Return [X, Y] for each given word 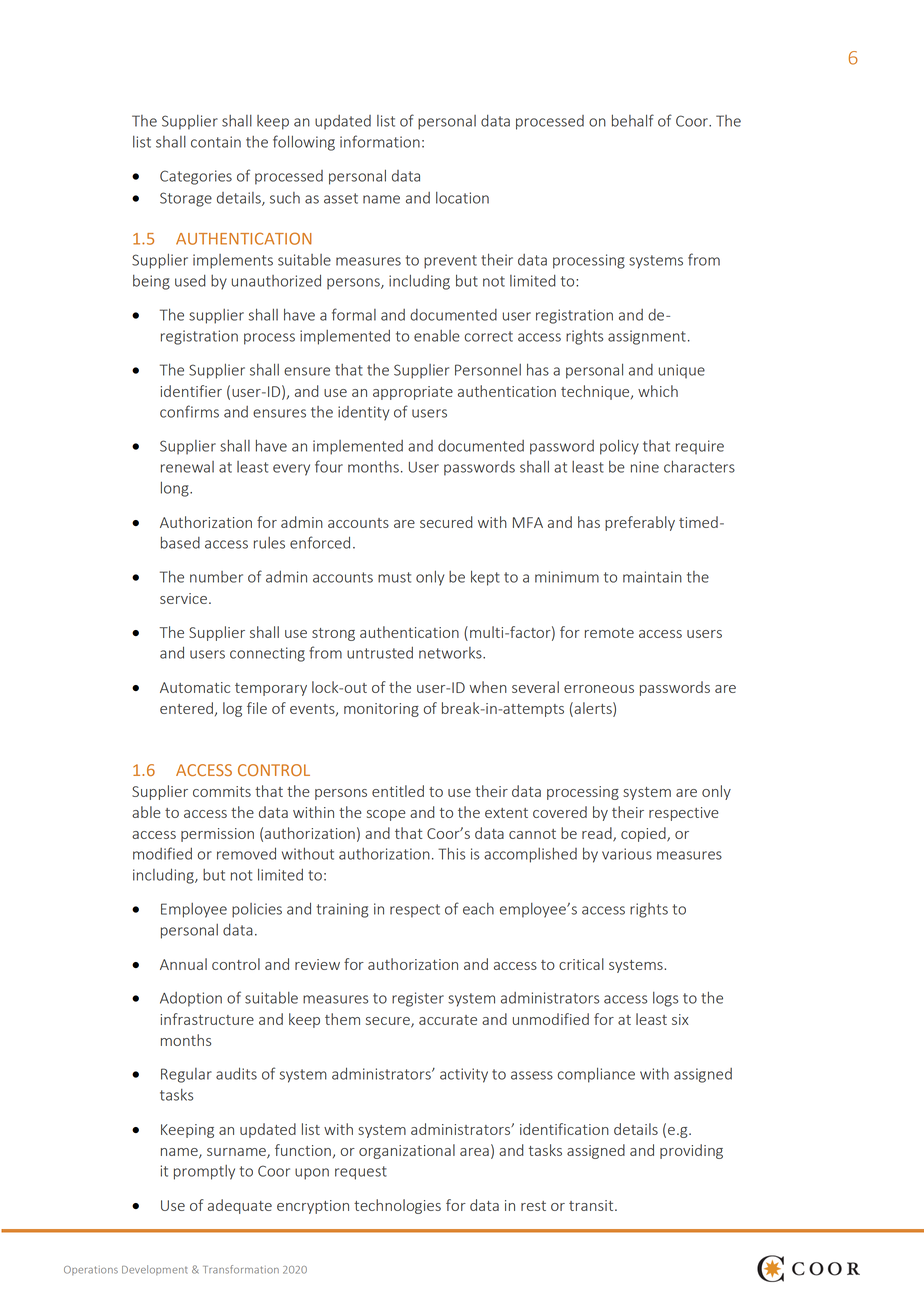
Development [155, 1270]
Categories [196, 177]
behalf [633, 120]
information [380, 141]
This [451, 854]
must [394, 577]
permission [217, 835]
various [627, 854]
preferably [640, 523]
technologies [397, 1206]
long [176, 489]
